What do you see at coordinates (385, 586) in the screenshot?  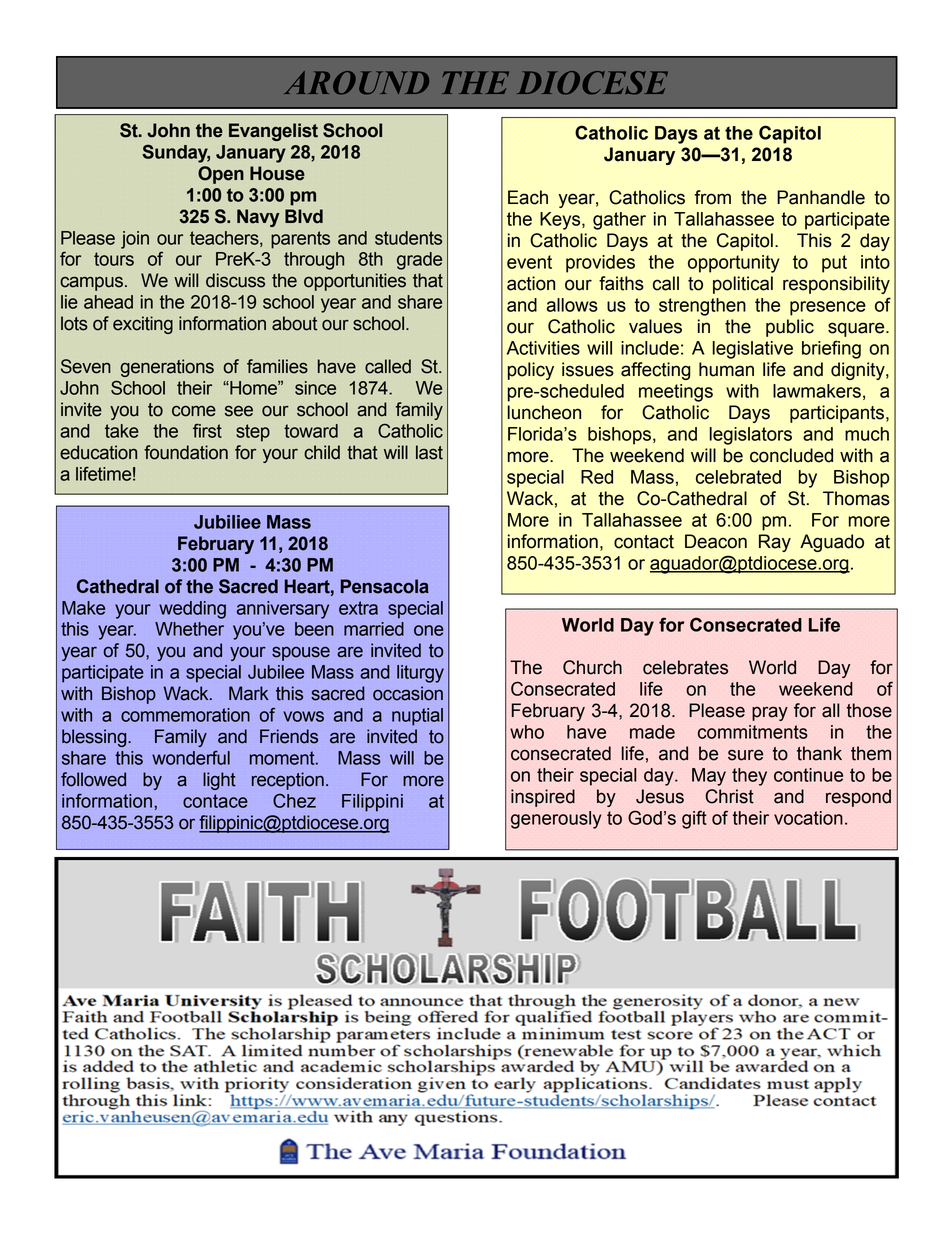 I see `Pensacola` at bounding box center [385, 586].
